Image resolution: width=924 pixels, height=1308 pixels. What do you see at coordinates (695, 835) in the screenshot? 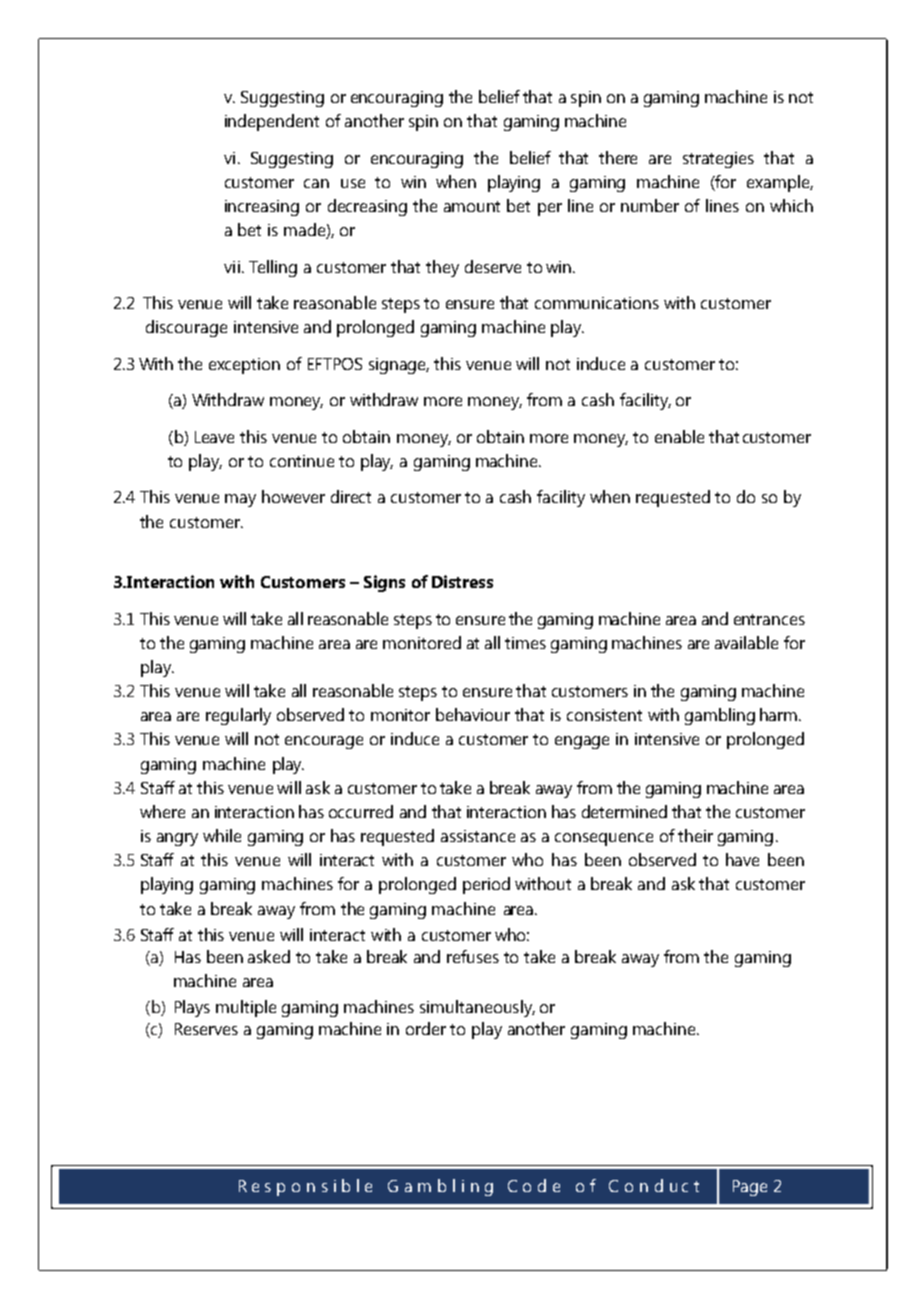
I see `their` at bounding box center [695, 835].
